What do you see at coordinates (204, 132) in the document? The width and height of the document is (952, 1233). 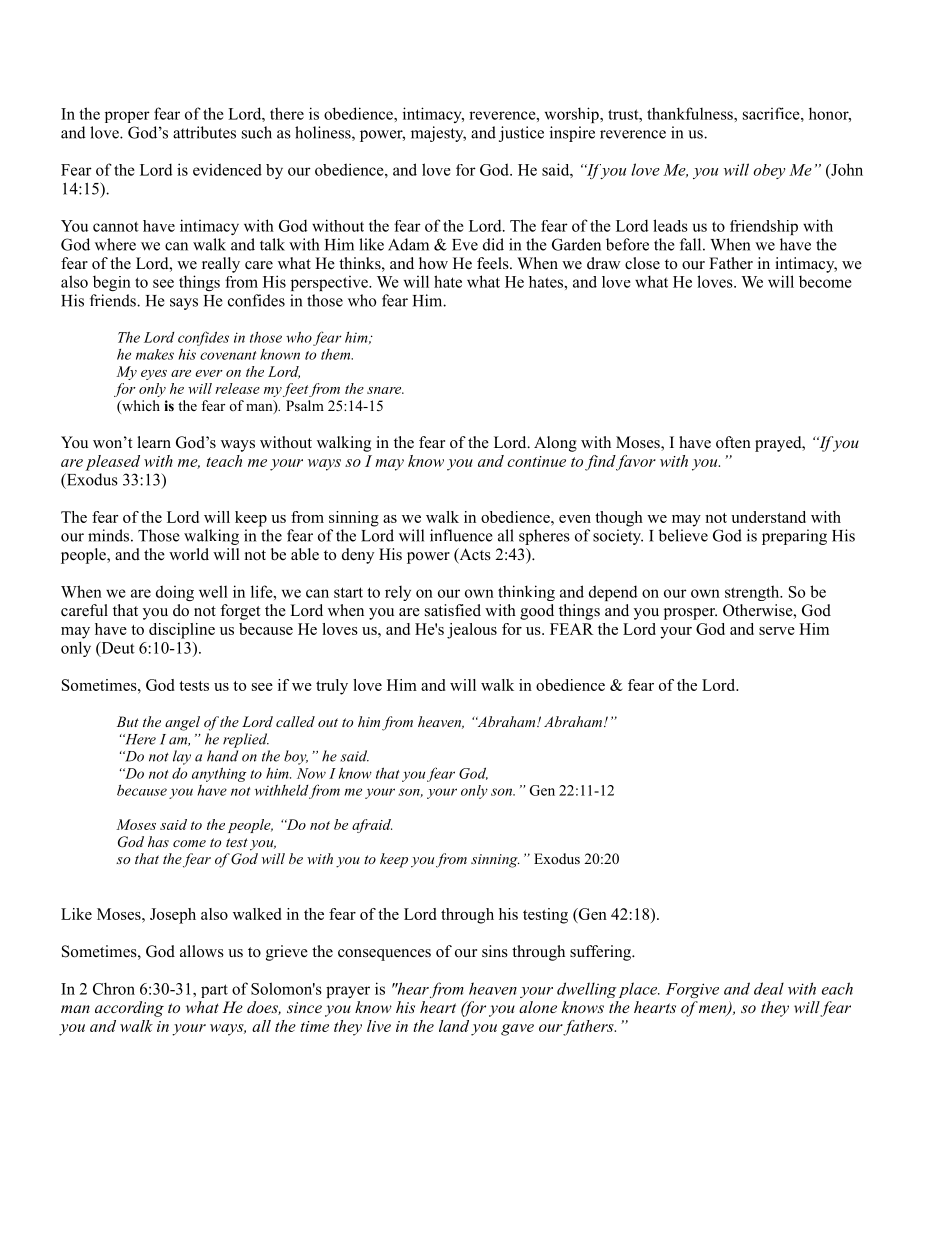 I see `attributes` at bounding box center [204, 132].
